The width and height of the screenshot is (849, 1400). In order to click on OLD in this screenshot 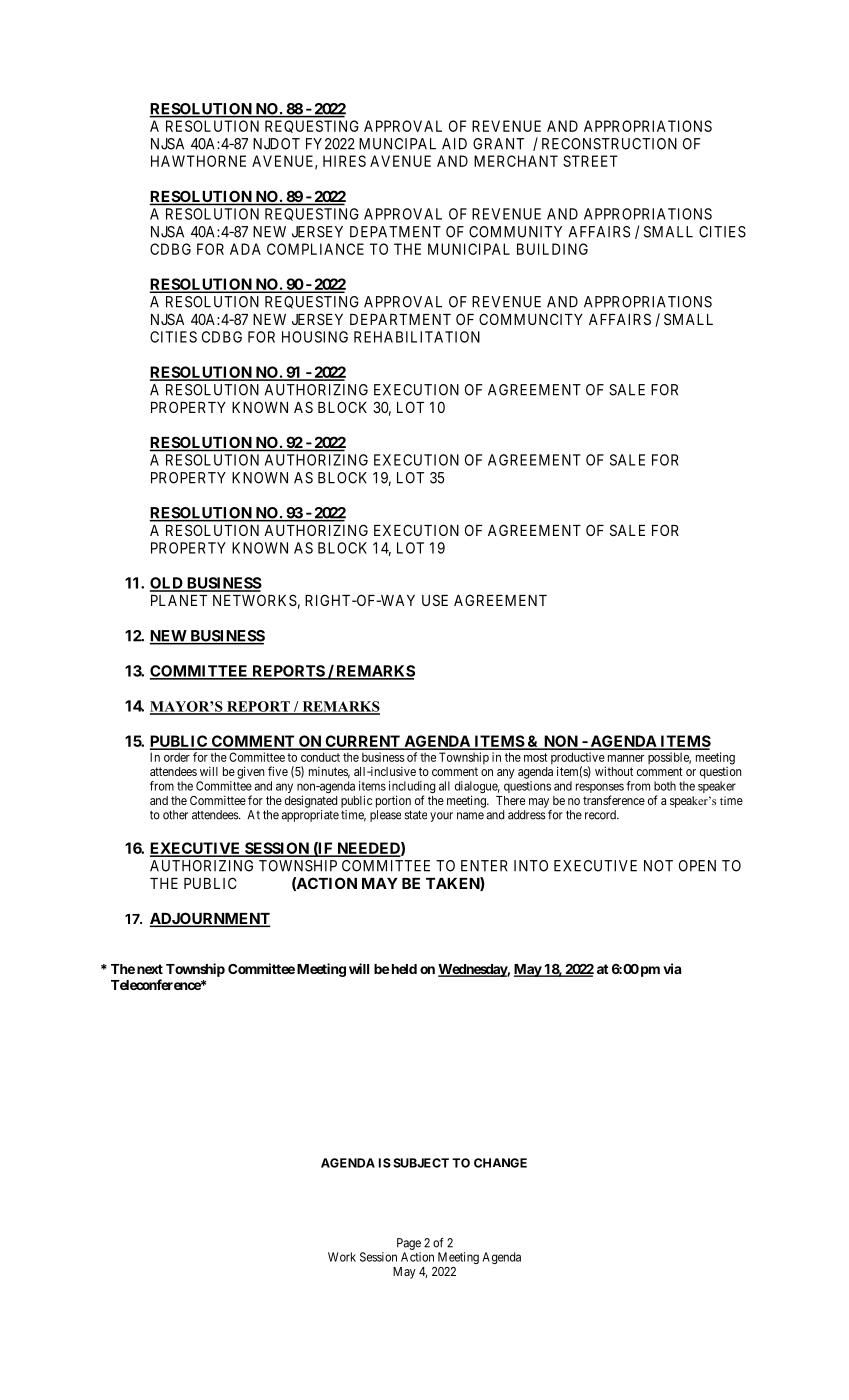, I will do `click(167, 584)`.
